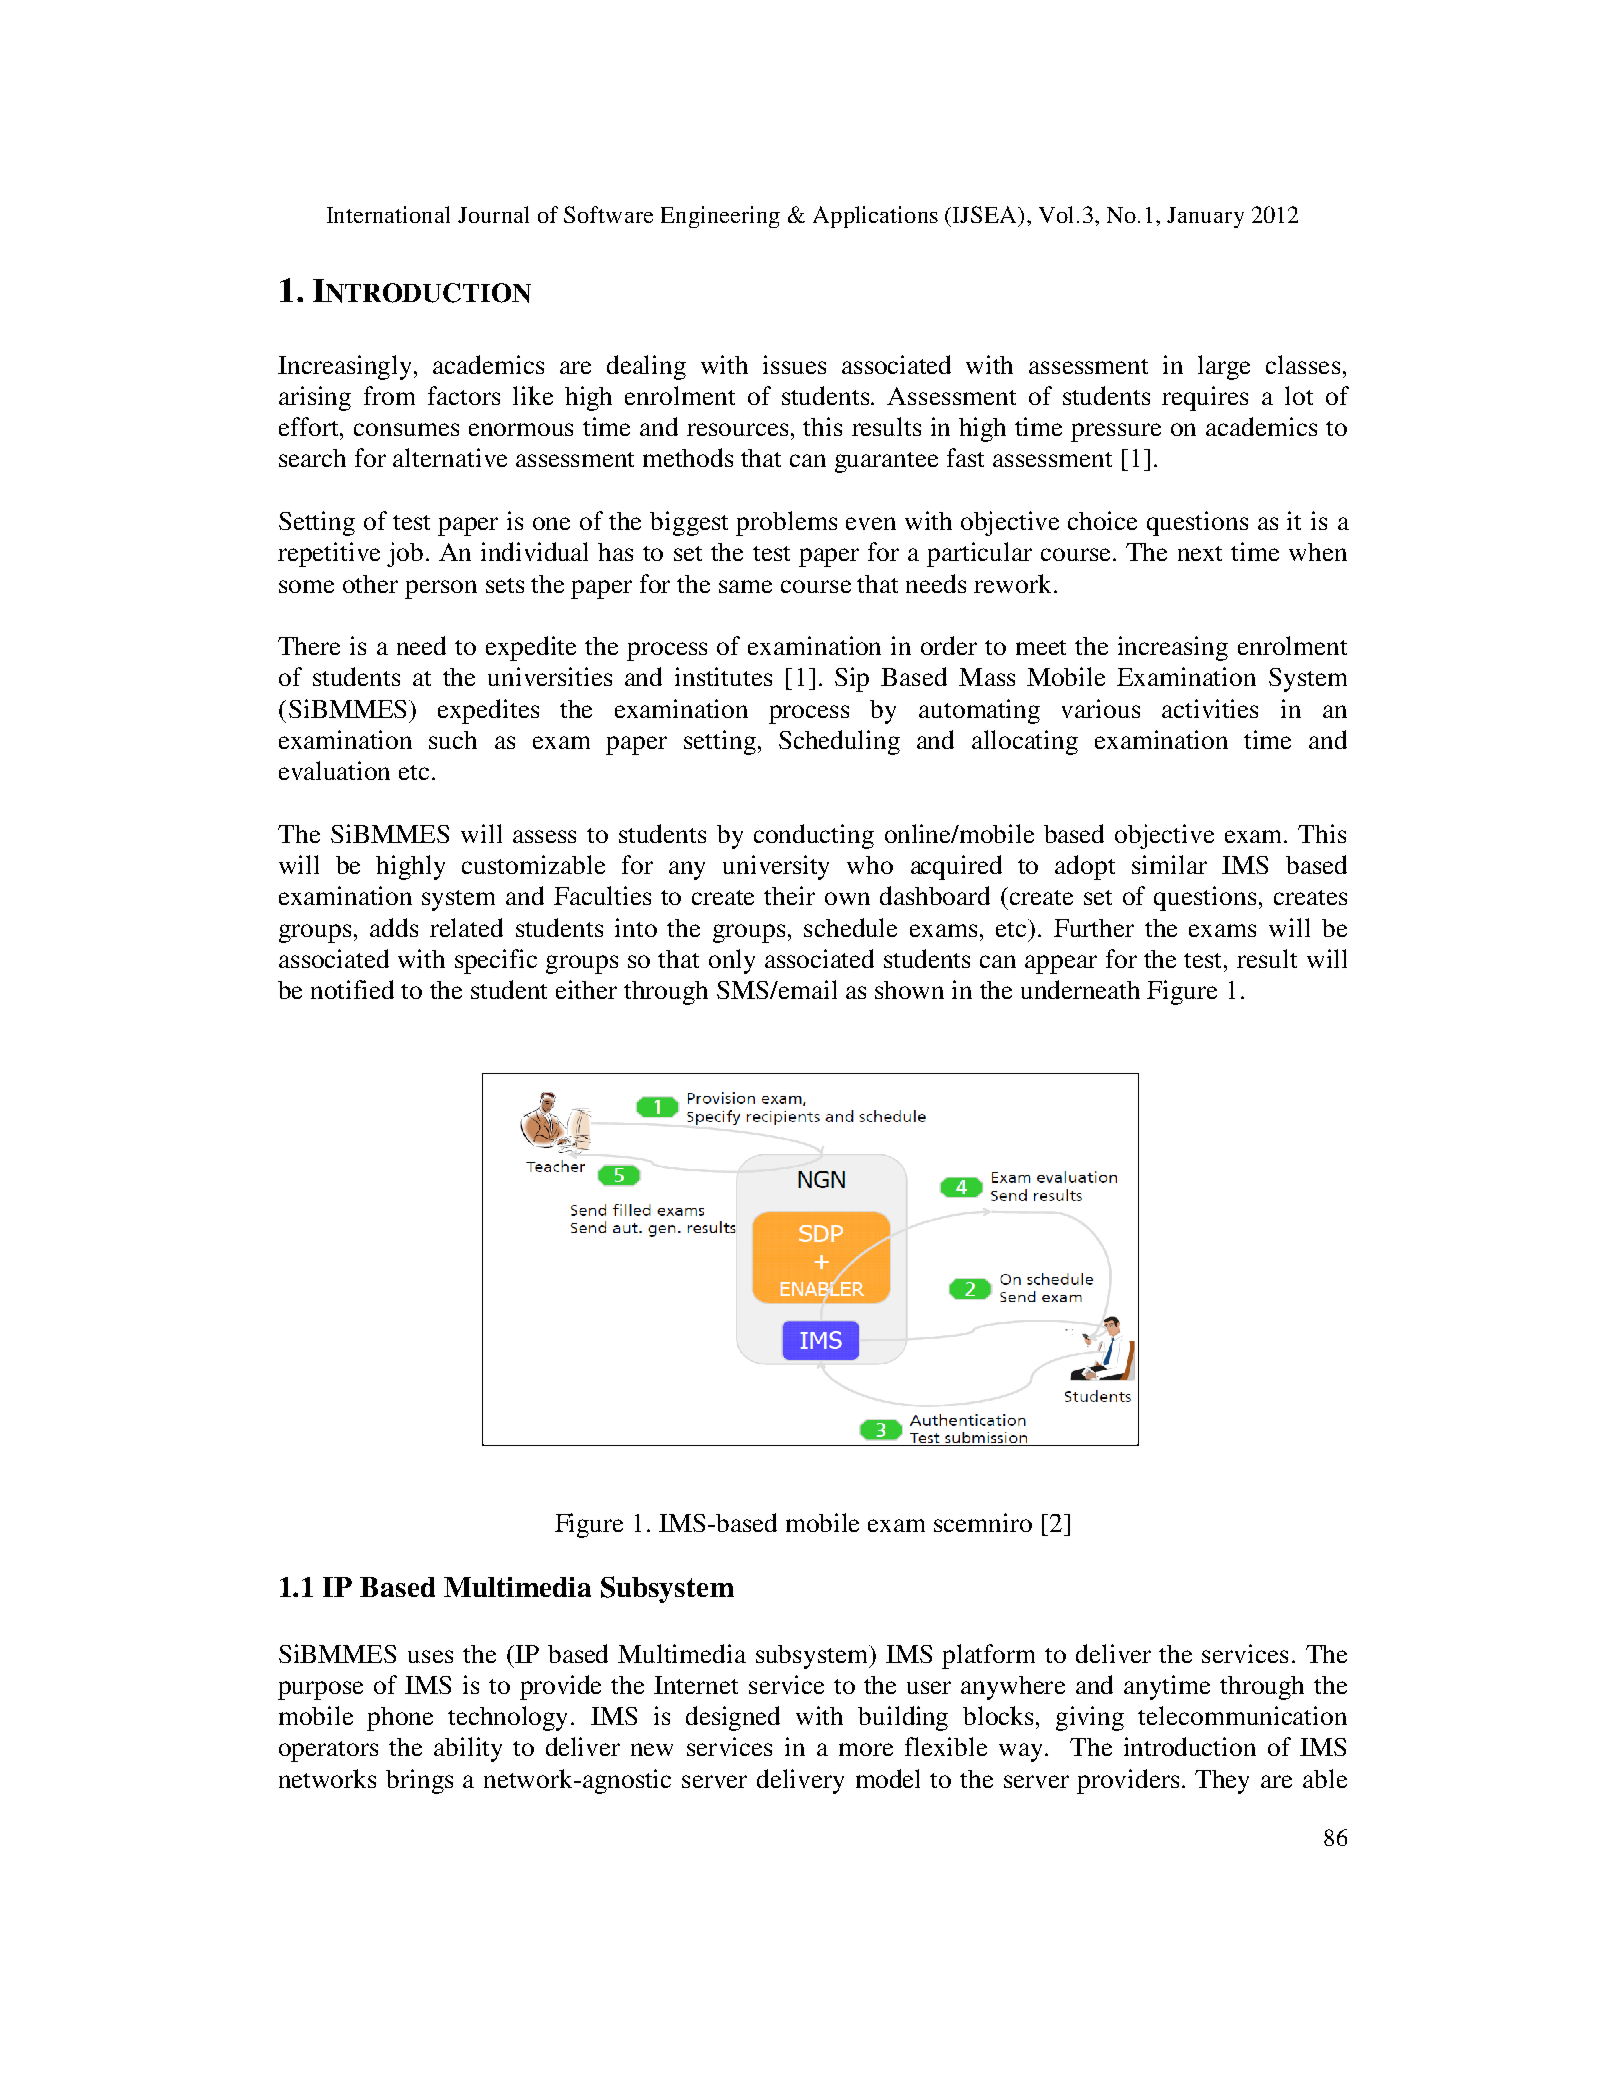 Image resolution: width=1610 pixels, height=2083 pixels. Describe the element at coordinates (388, 214) in the document. I see `International` at that location.
